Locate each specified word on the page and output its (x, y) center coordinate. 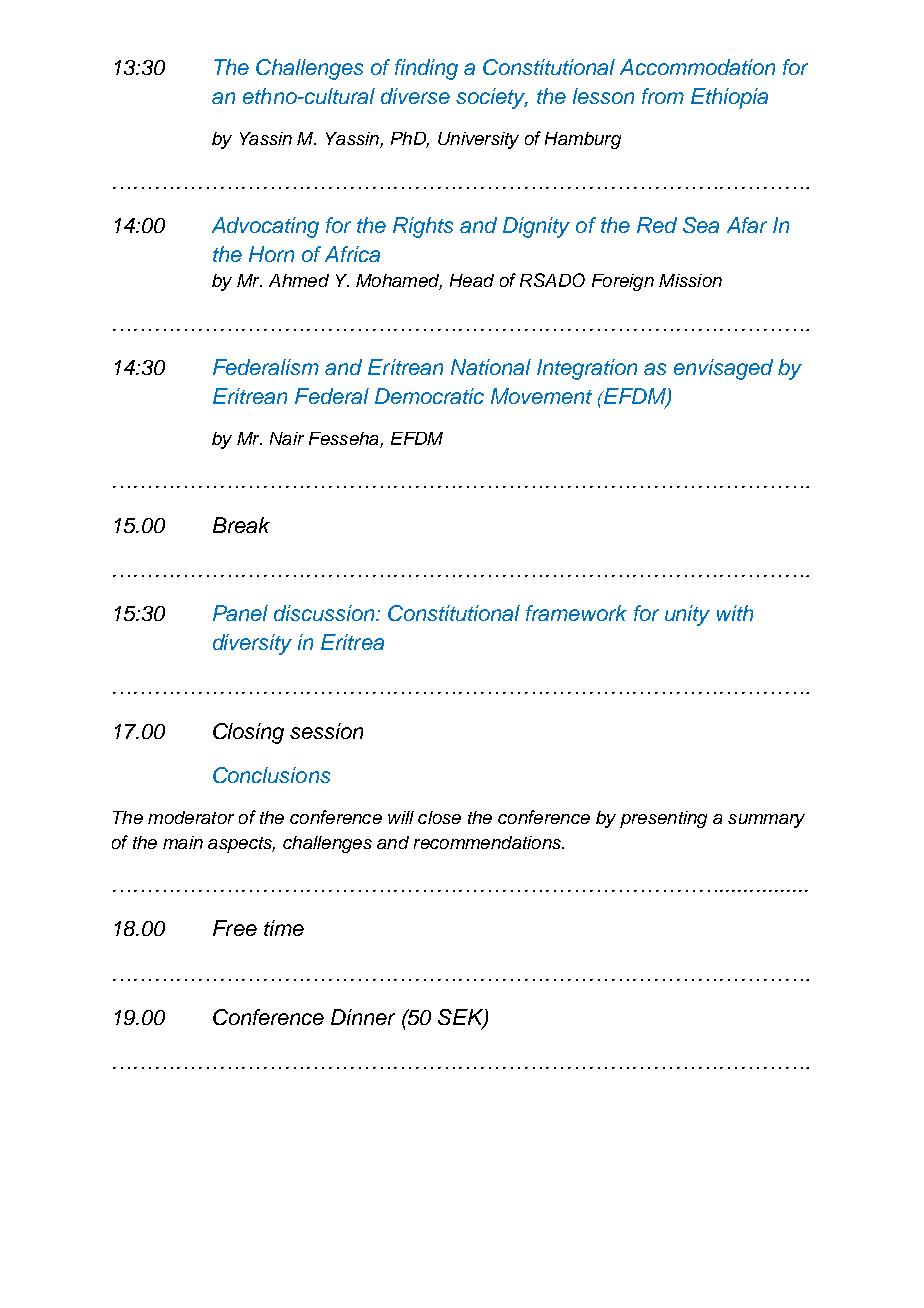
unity (687, 615)
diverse (415, 96)
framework (576, 613)
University (478, 140)
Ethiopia (729, 98)
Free (235, 928)
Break (241, 525)
